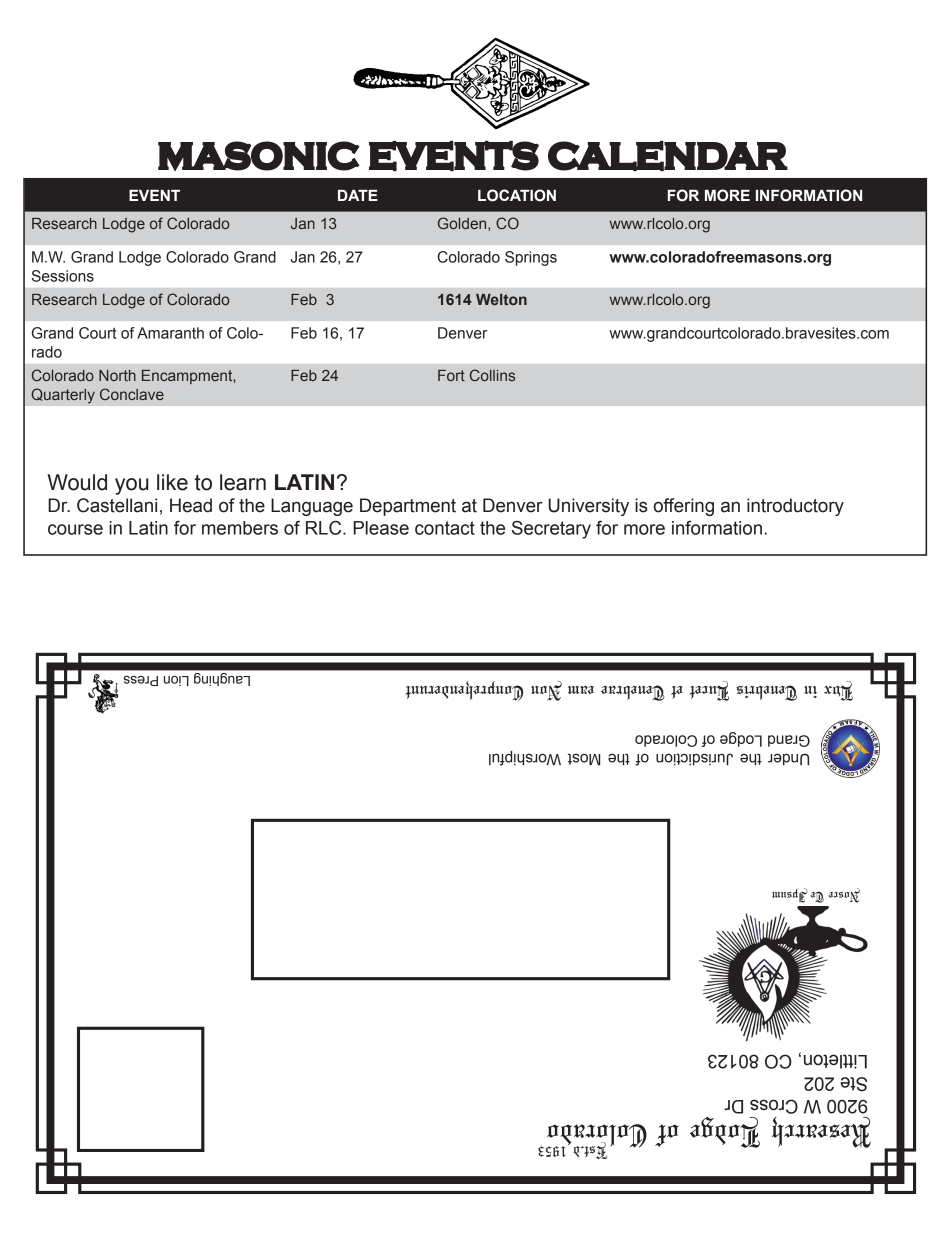  What do you see at coordinates (170, 333) in the screenshot?
I see `Amaranth` at bounding box center [170, 333].
